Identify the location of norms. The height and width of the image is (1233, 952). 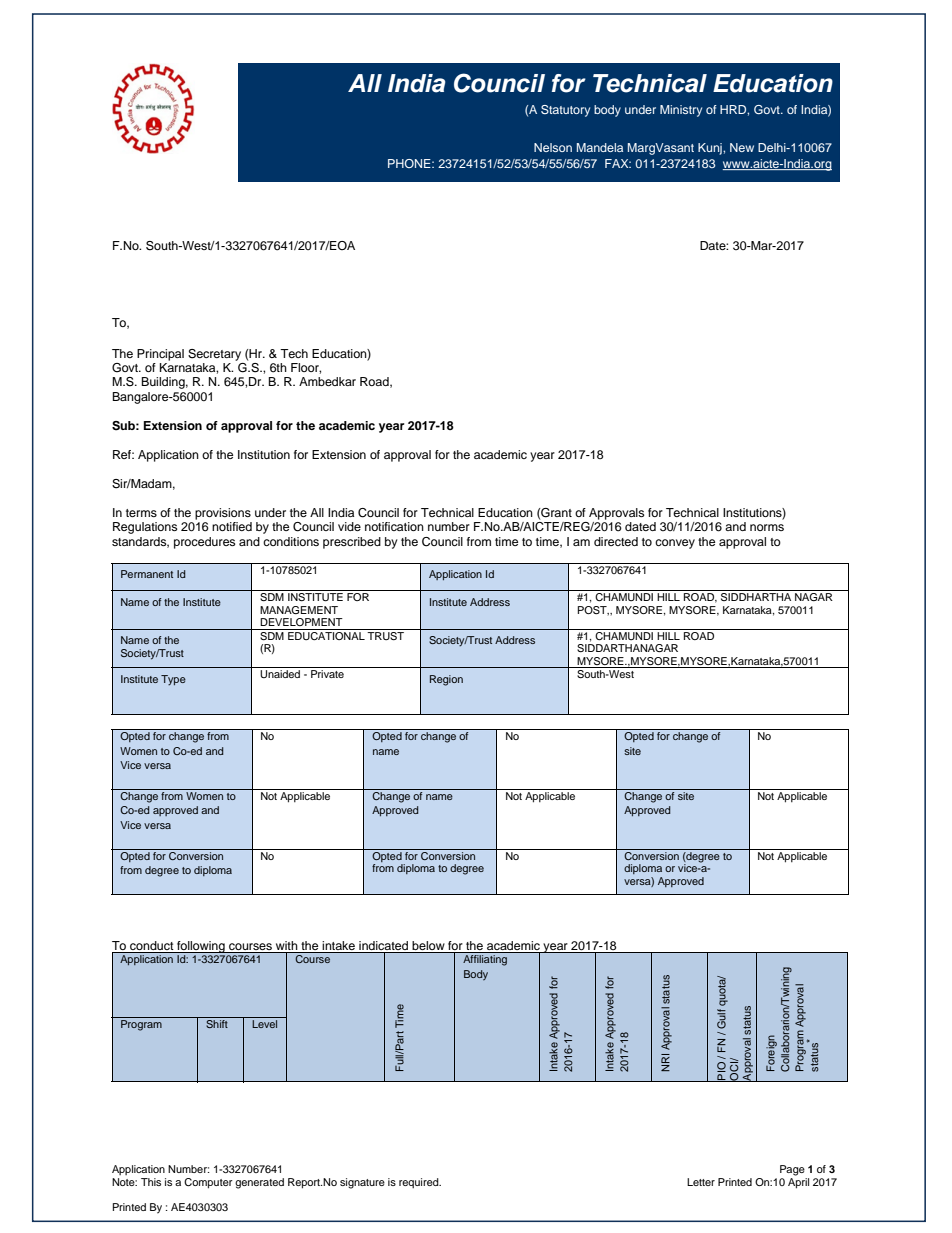
(767, 527).
